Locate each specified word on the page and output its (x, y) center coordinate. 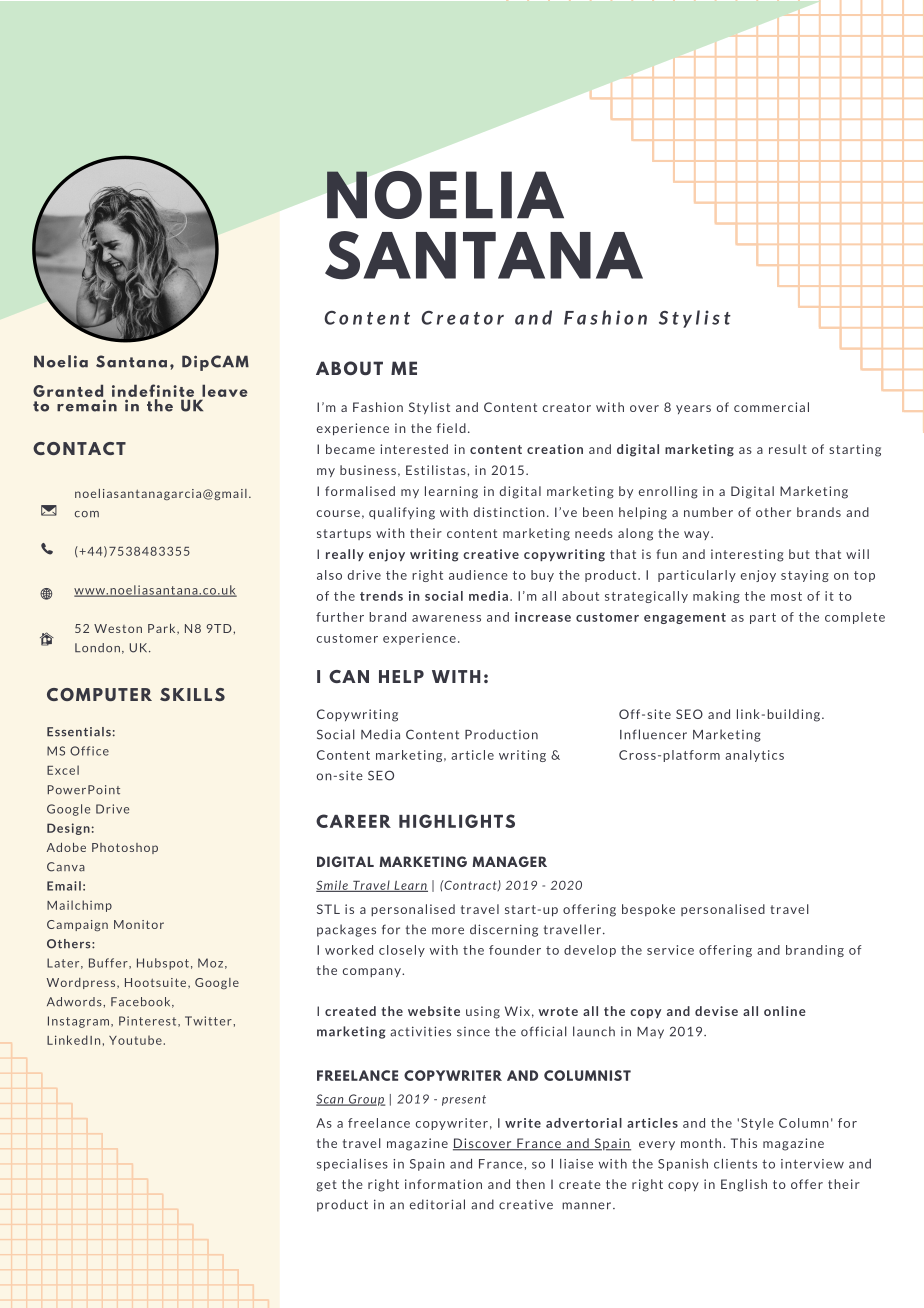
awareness (446, 618)
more (448, 931)
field (451, 428)
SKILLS (192, 694)
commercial (771, 407)
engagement (685, 618)
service (670, 950)
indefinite (153, 390)
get (326, 1186)
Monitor (139, 924)
